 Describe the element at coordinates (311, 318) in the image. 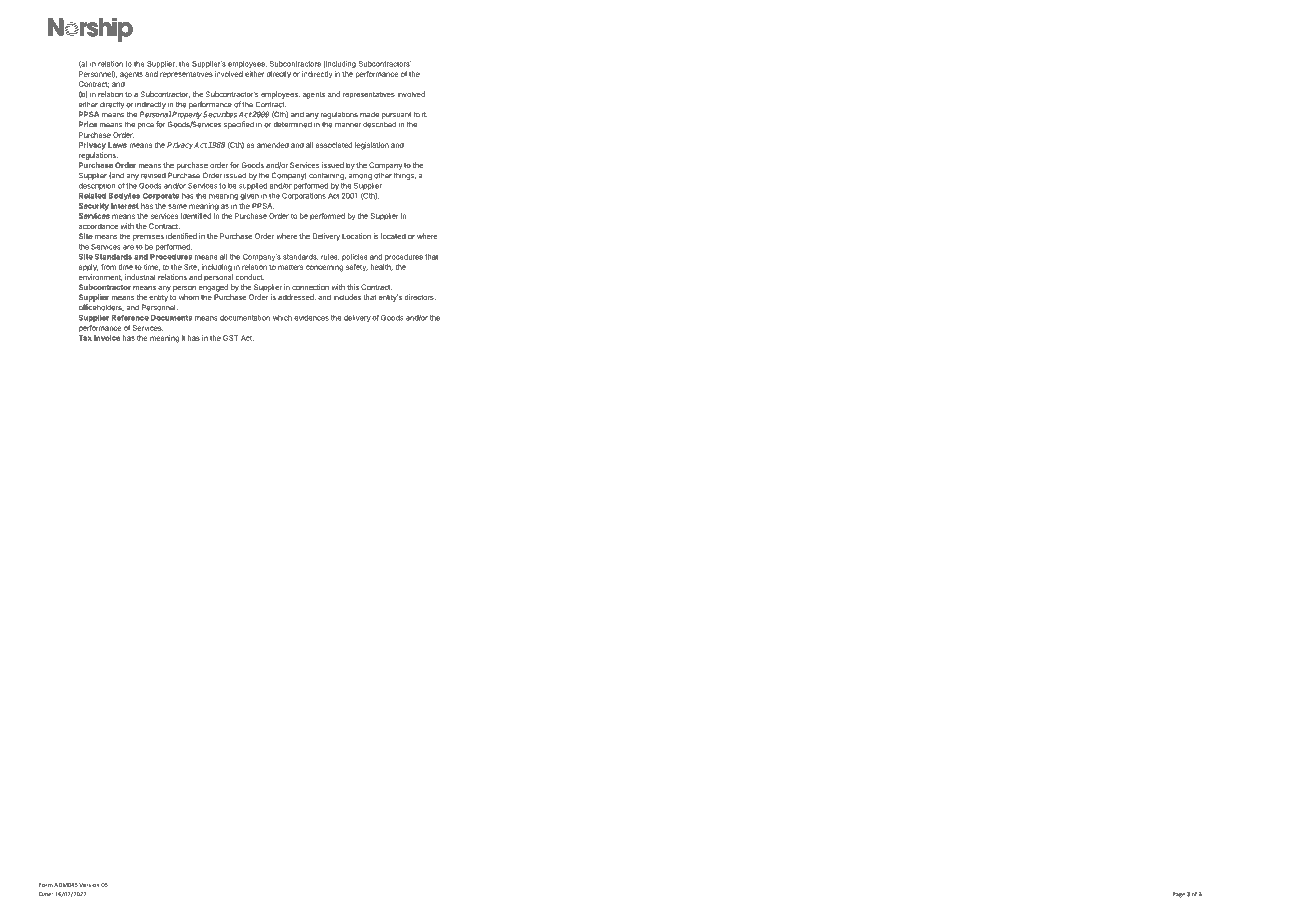

I see `evidences` at that location.
